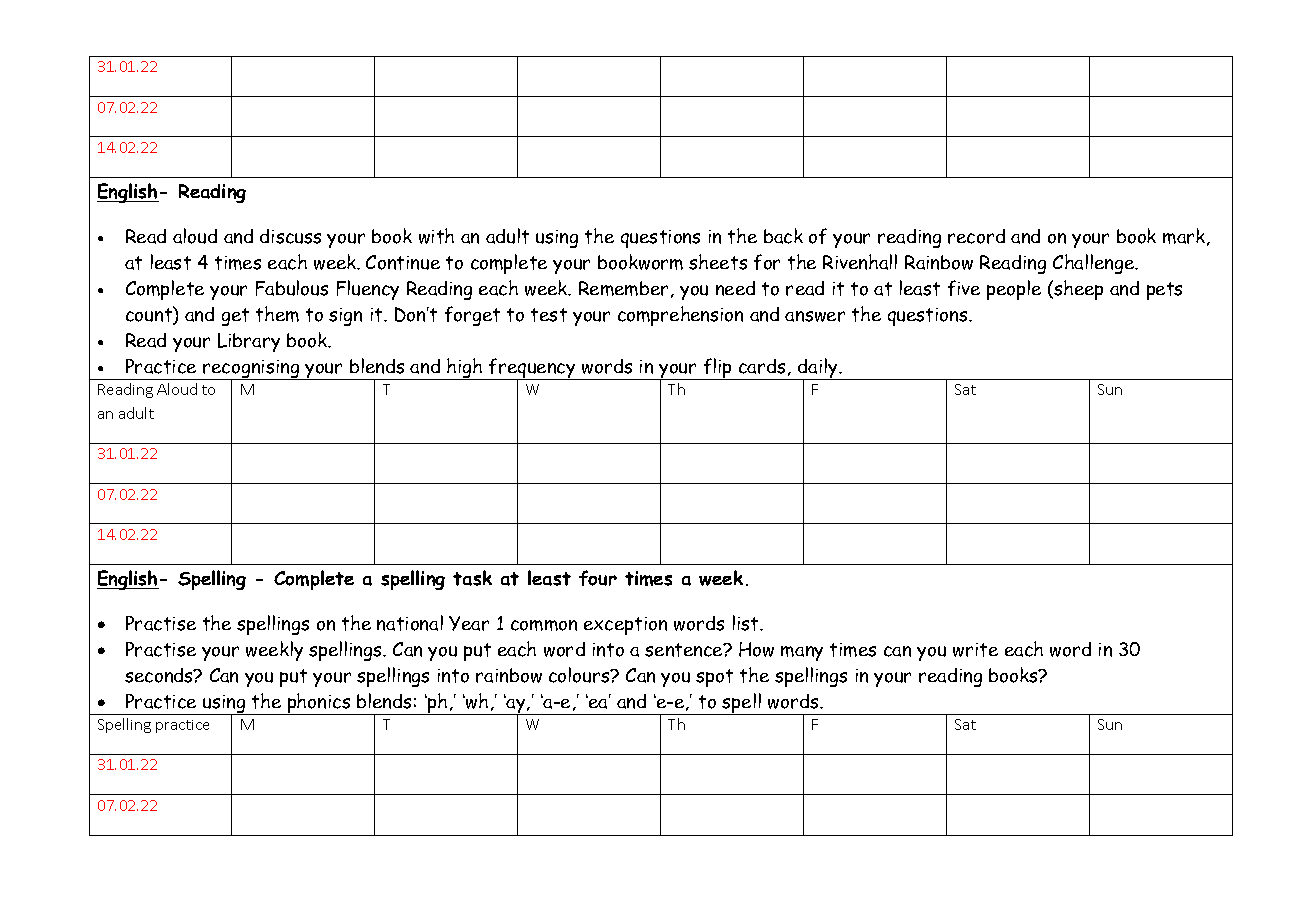  I want to click on flip, so click(718, 369).
